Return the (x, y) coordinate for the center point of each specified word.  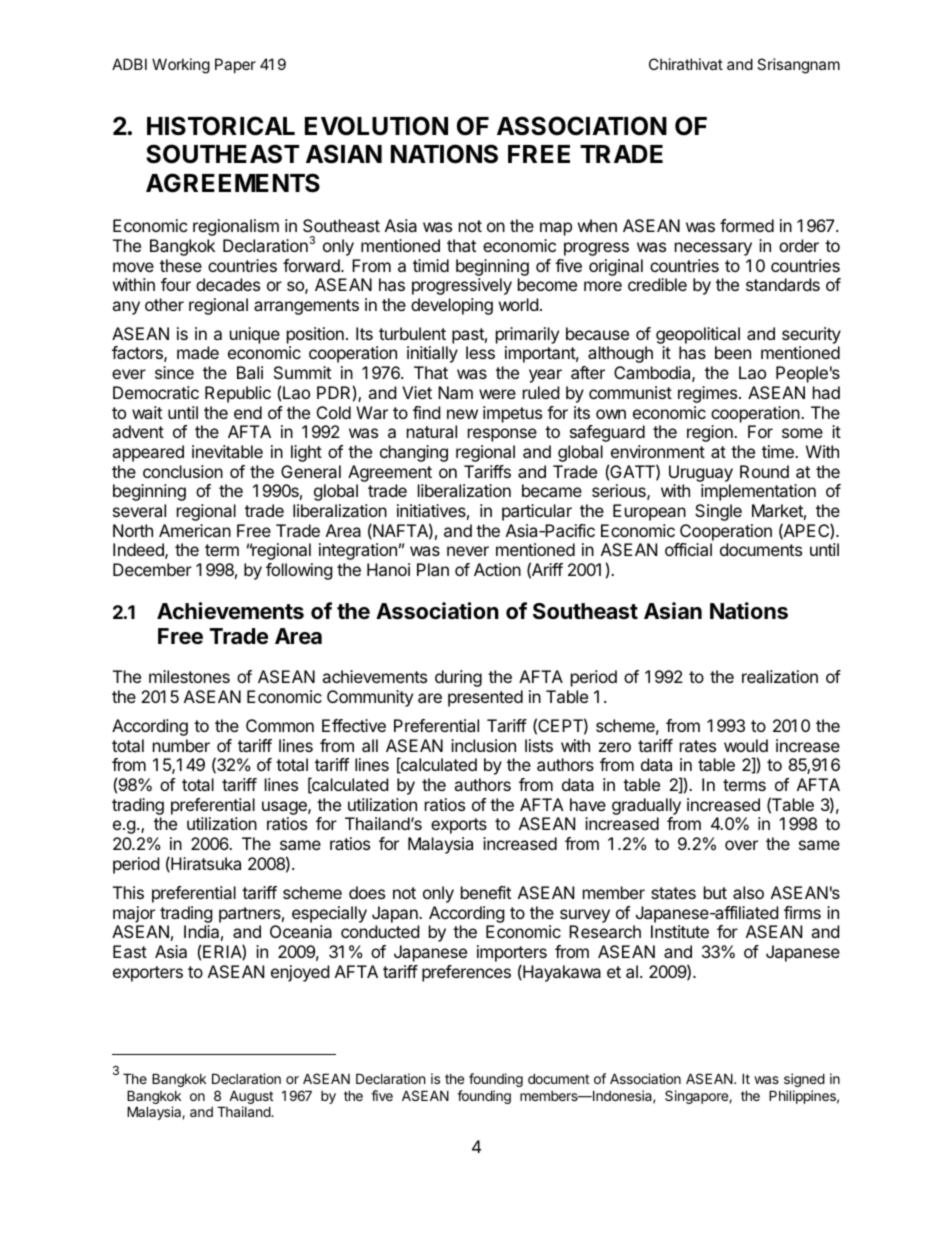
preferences (466, 973)
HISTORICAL (221, 126)
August (251, 1099)
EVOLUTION (376, 126)
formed (747, 225)
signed (804, 1080)
